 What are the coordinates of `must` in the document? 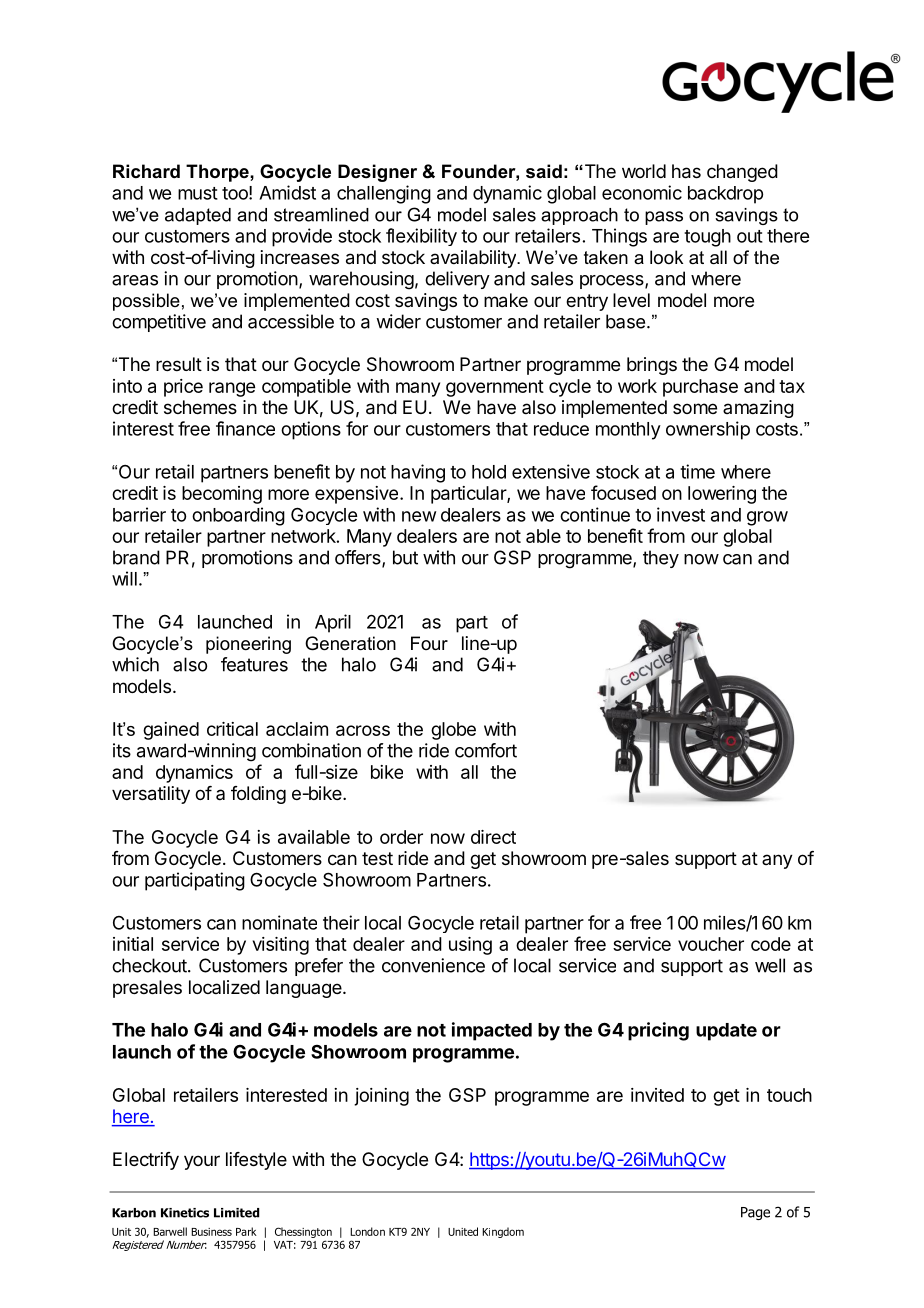 It's located at (198, 193).
